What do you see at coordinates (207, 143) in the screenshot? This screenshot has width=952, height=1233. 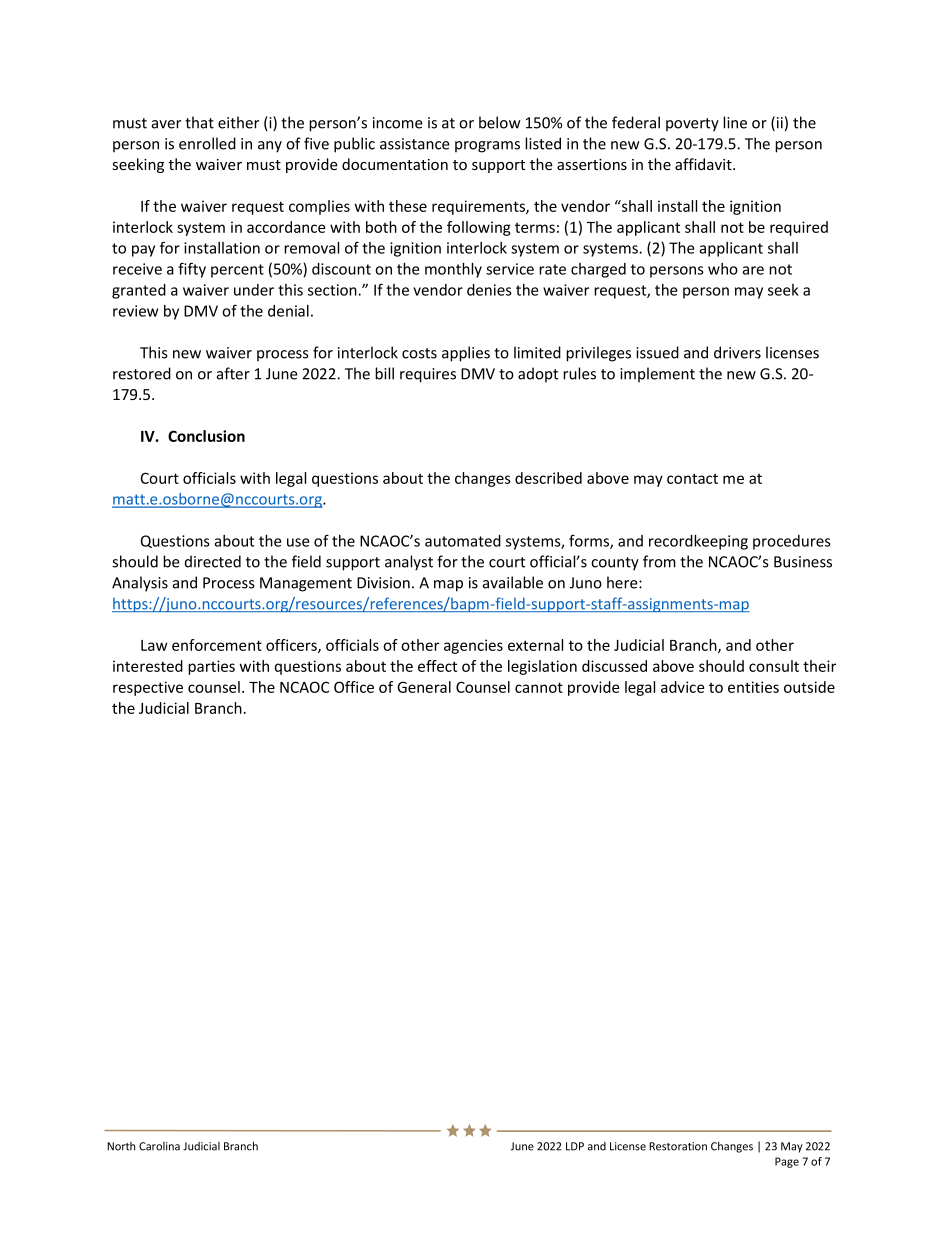 I see `enrolled` at bounding box center [207, 143].
